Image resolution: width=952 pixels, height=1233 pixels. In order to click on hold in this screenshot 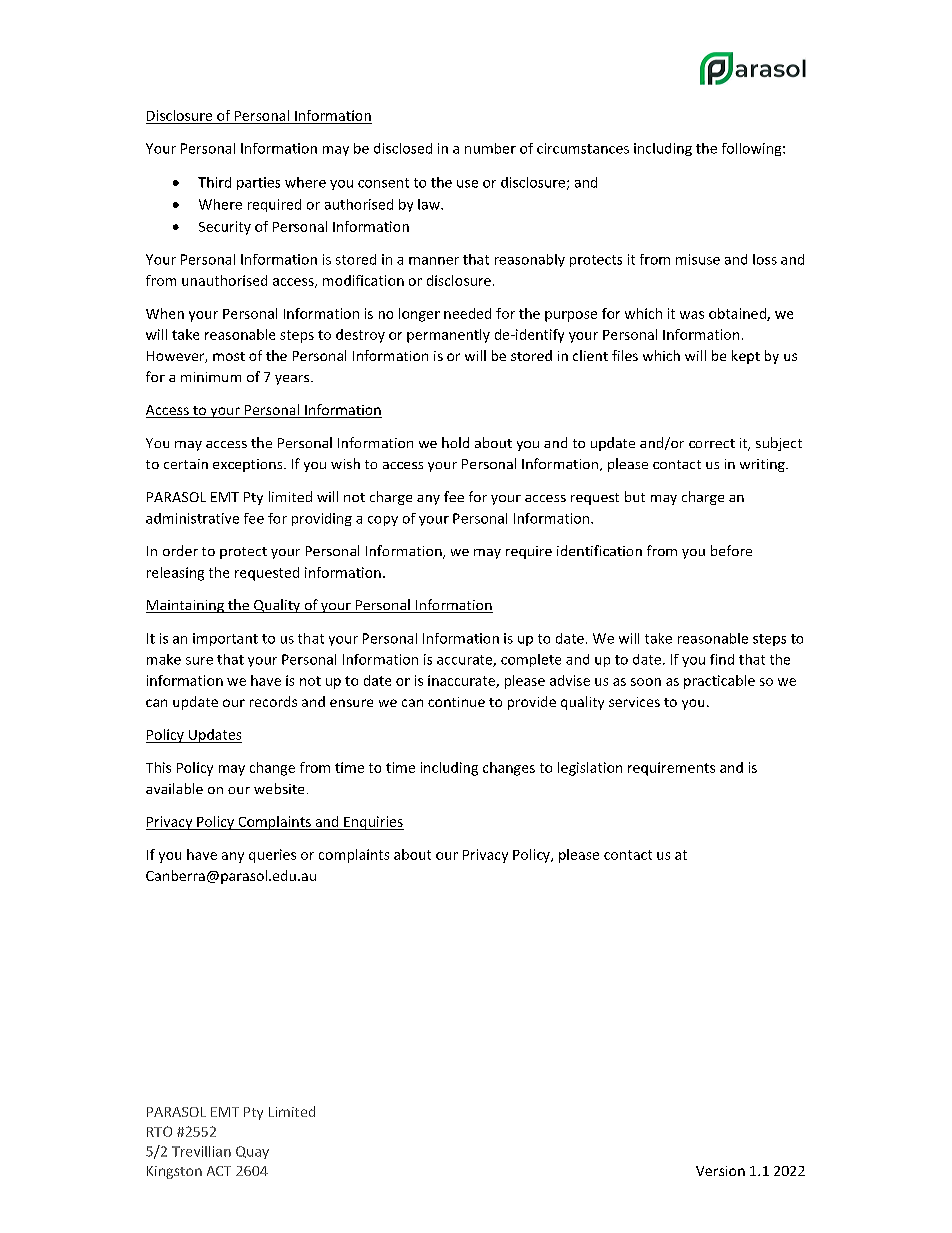, I will do `click(455, 442)`.
